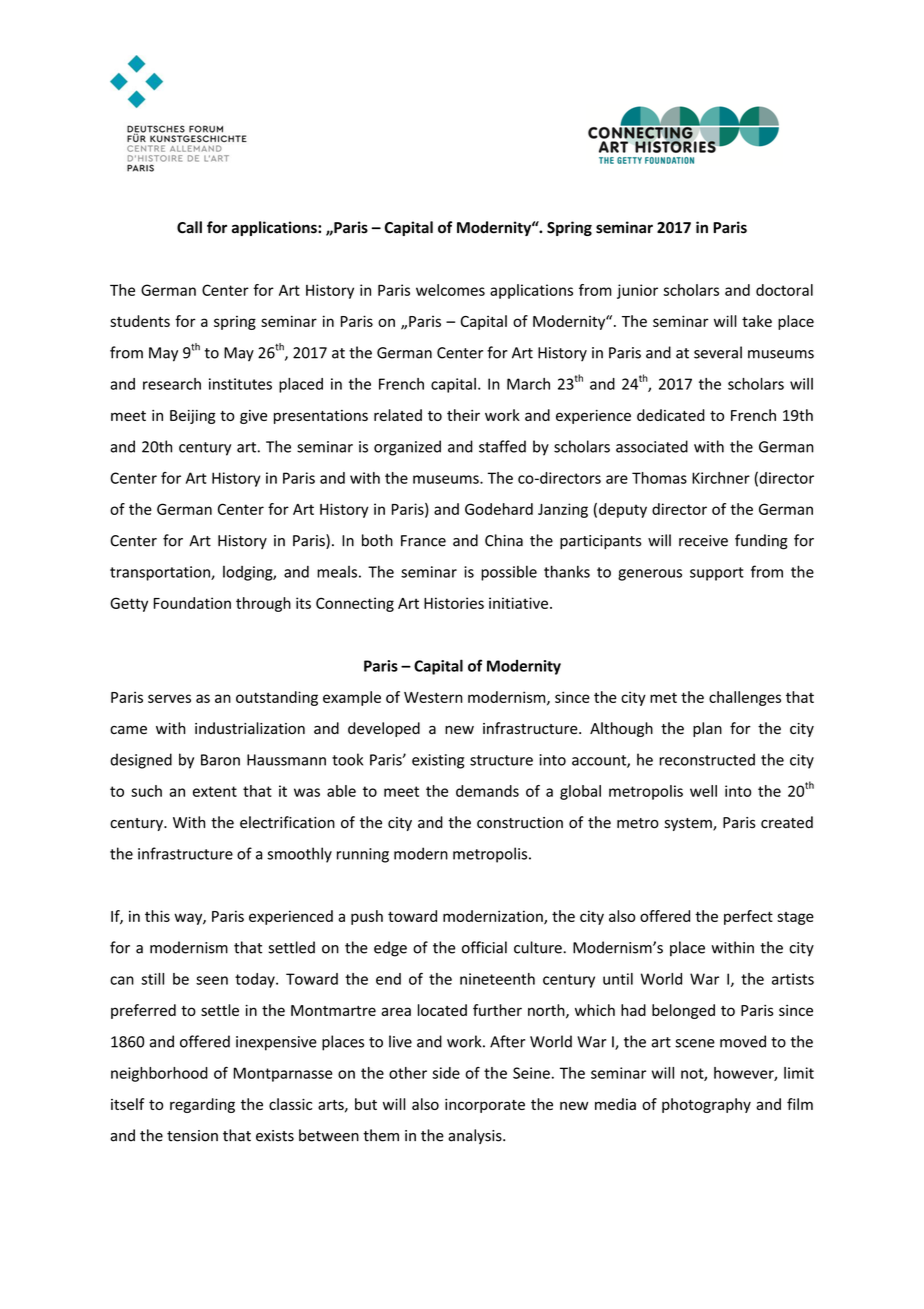 This document has width=924, height=1309. What do you see at coordinates (485, 1106) in the document?
I see `incorporate` at bounding box center [485, 1106].
